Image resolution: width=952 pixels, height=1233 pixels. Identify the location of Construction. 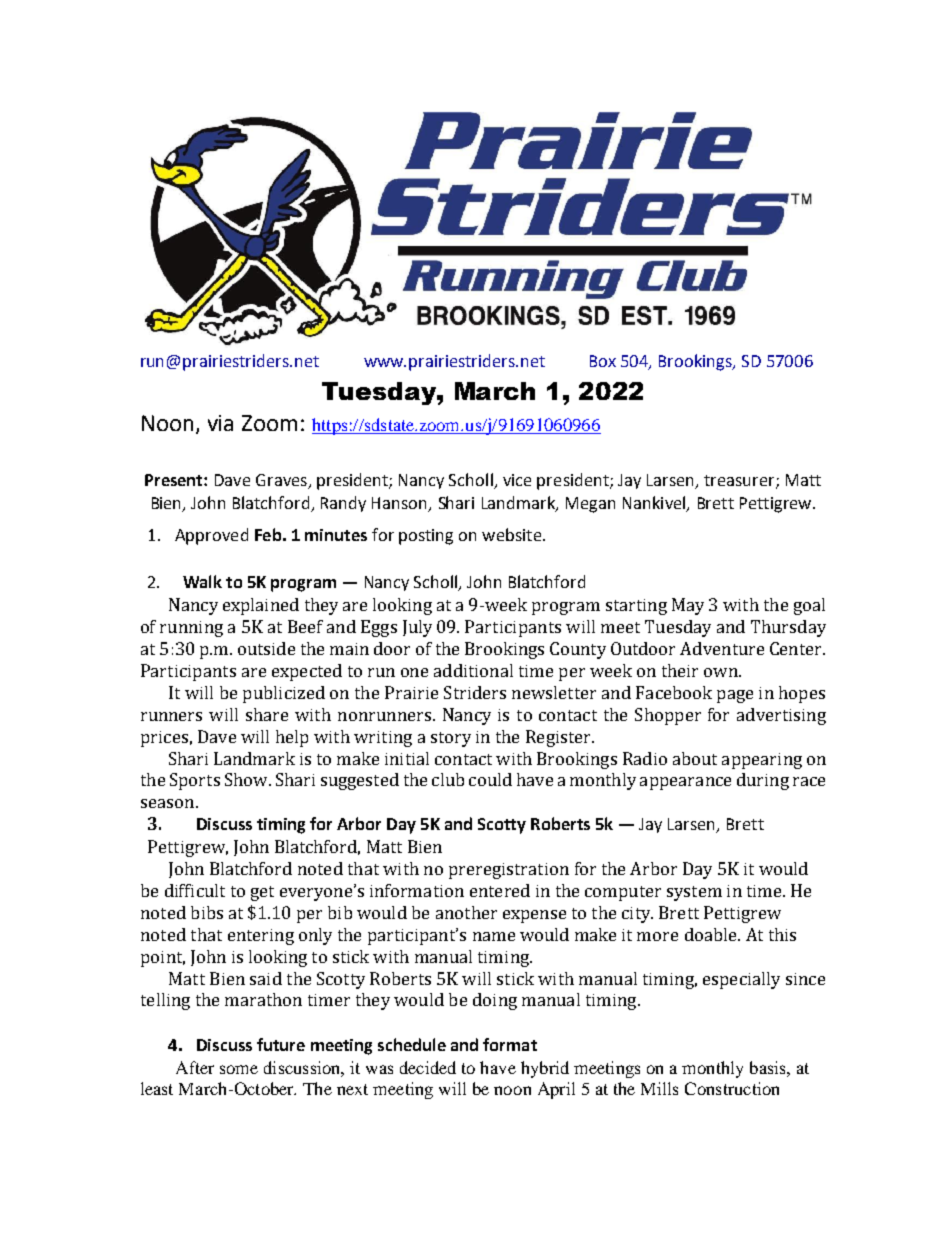
(732, 1088).
